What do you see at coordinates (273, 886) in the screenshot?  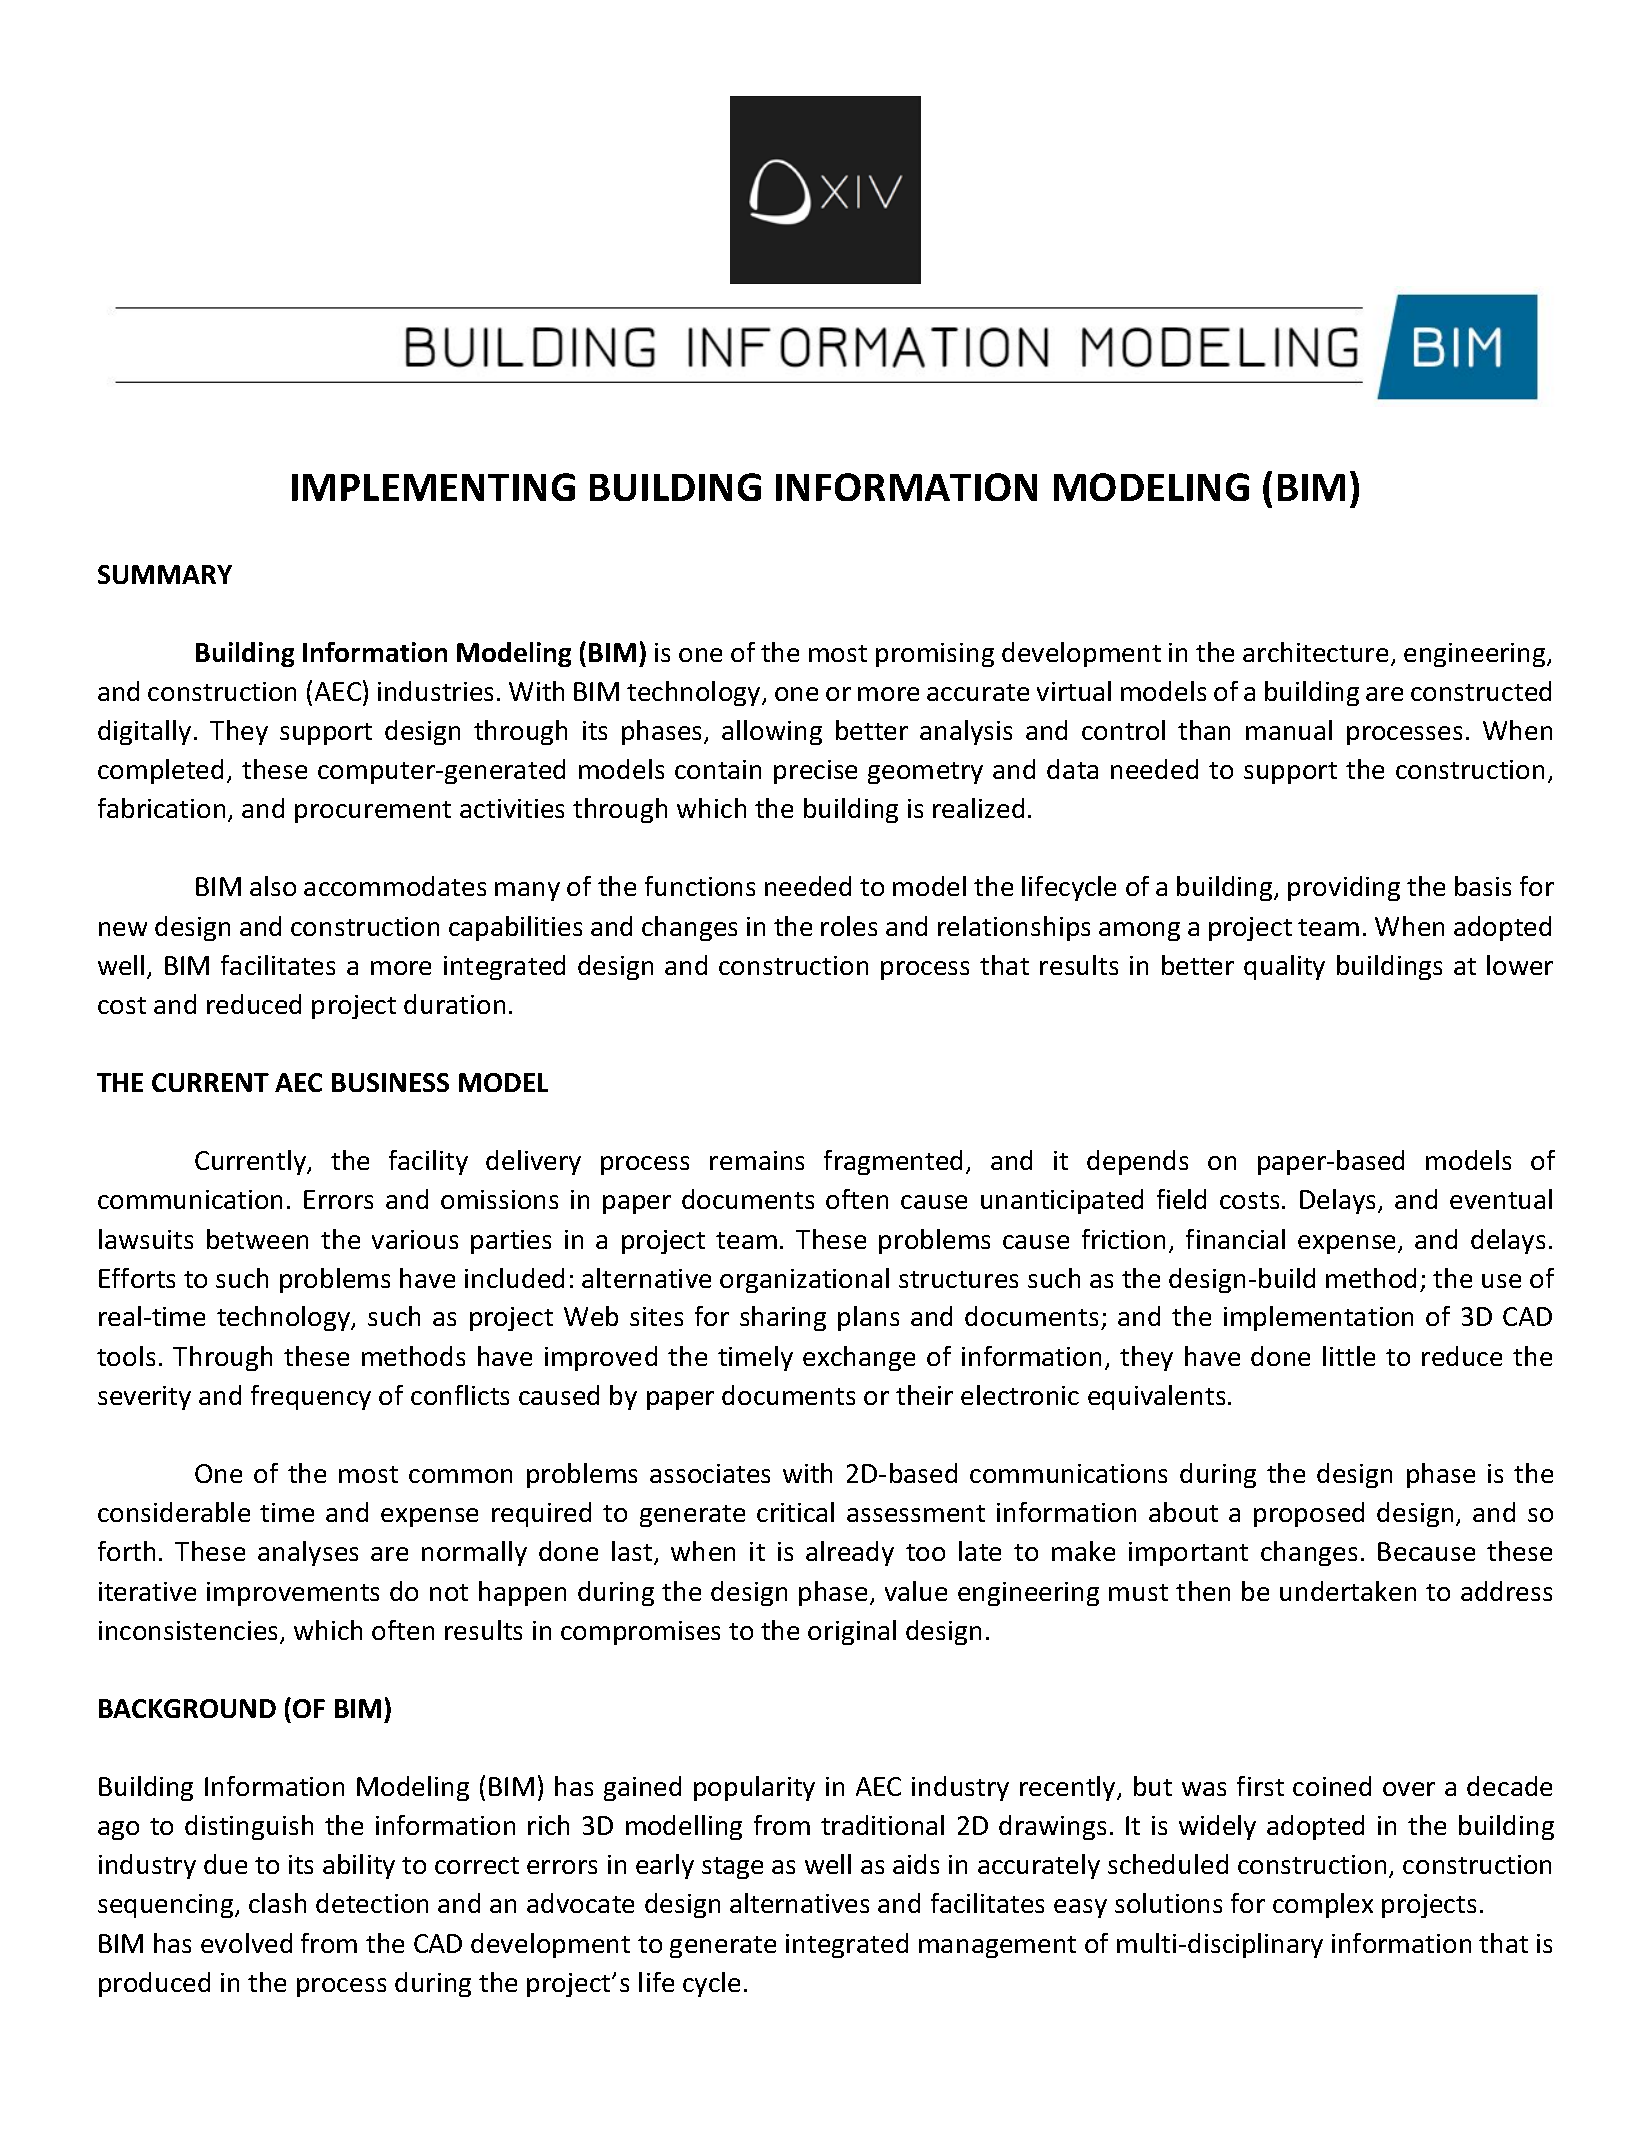 I see `also` at bounding box center [273, 886].
